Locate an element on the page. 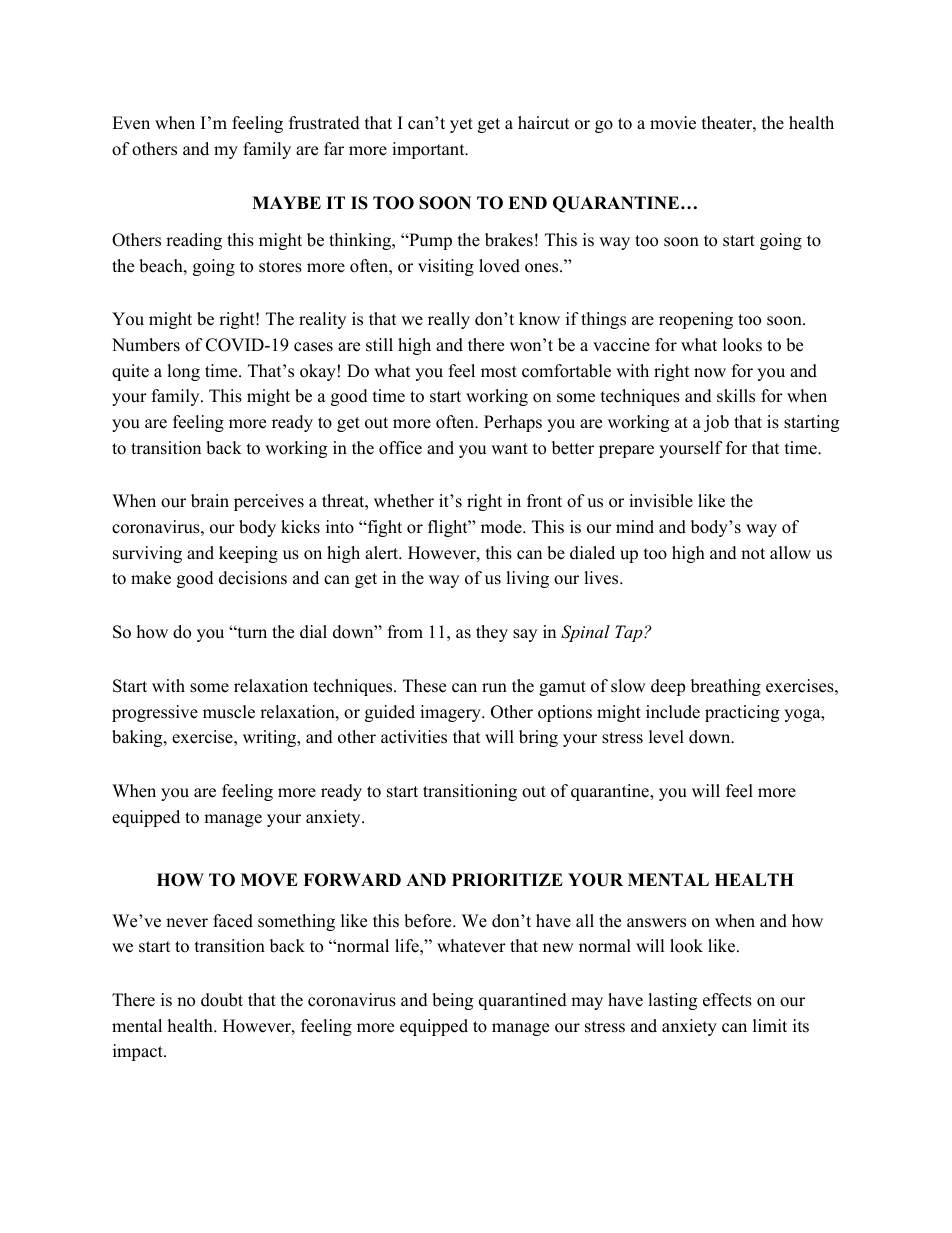 This document has height=1233, width=952. decisions is located at coordinates (253, 578).
